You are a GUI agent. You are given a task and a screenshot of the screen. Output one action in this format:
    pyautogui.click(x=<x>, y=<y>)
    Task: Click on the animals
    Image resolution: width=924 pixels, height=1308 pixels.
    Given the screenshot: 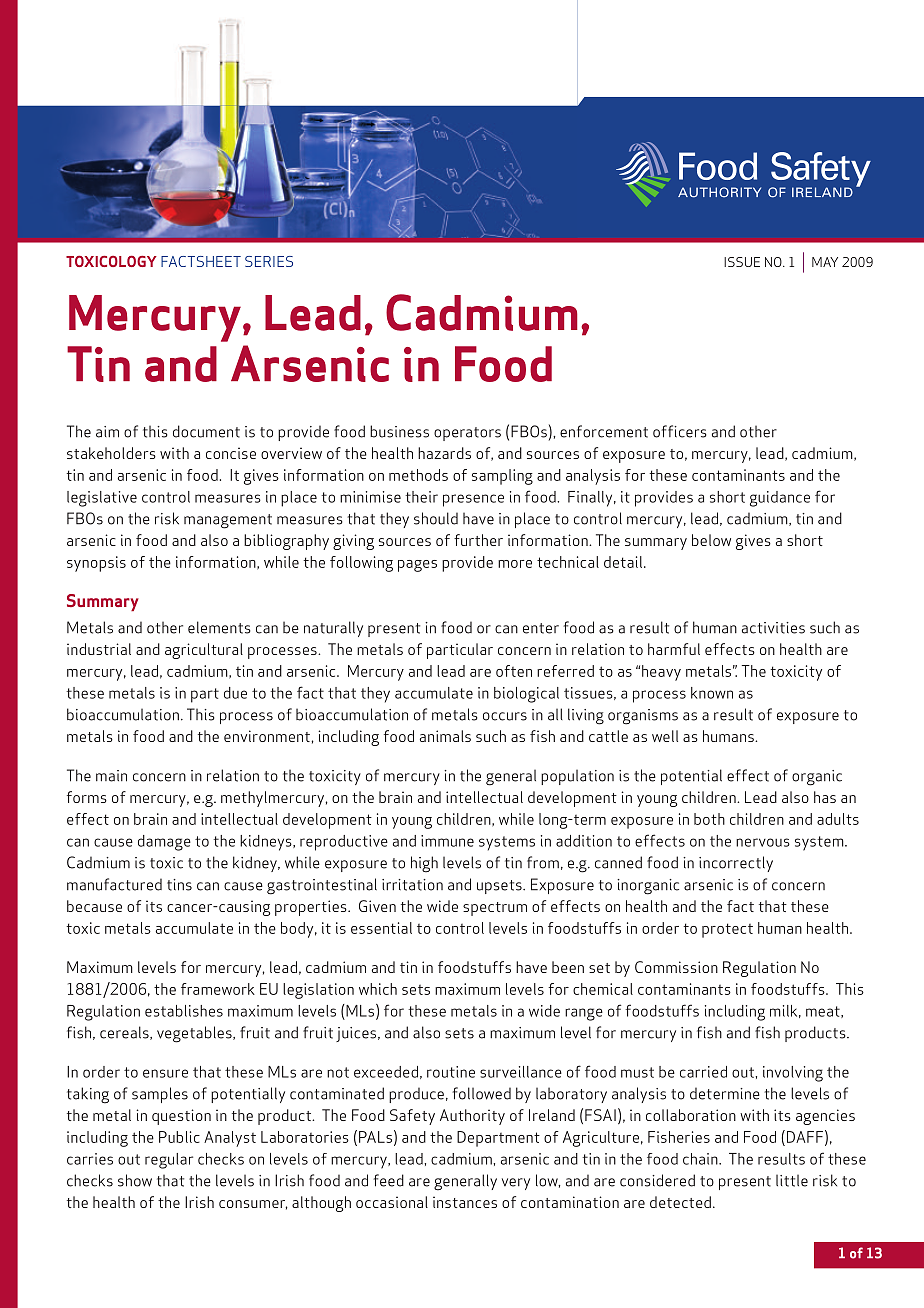 What is the action you would take?
    pyautogui.click(x=445, y=736)
